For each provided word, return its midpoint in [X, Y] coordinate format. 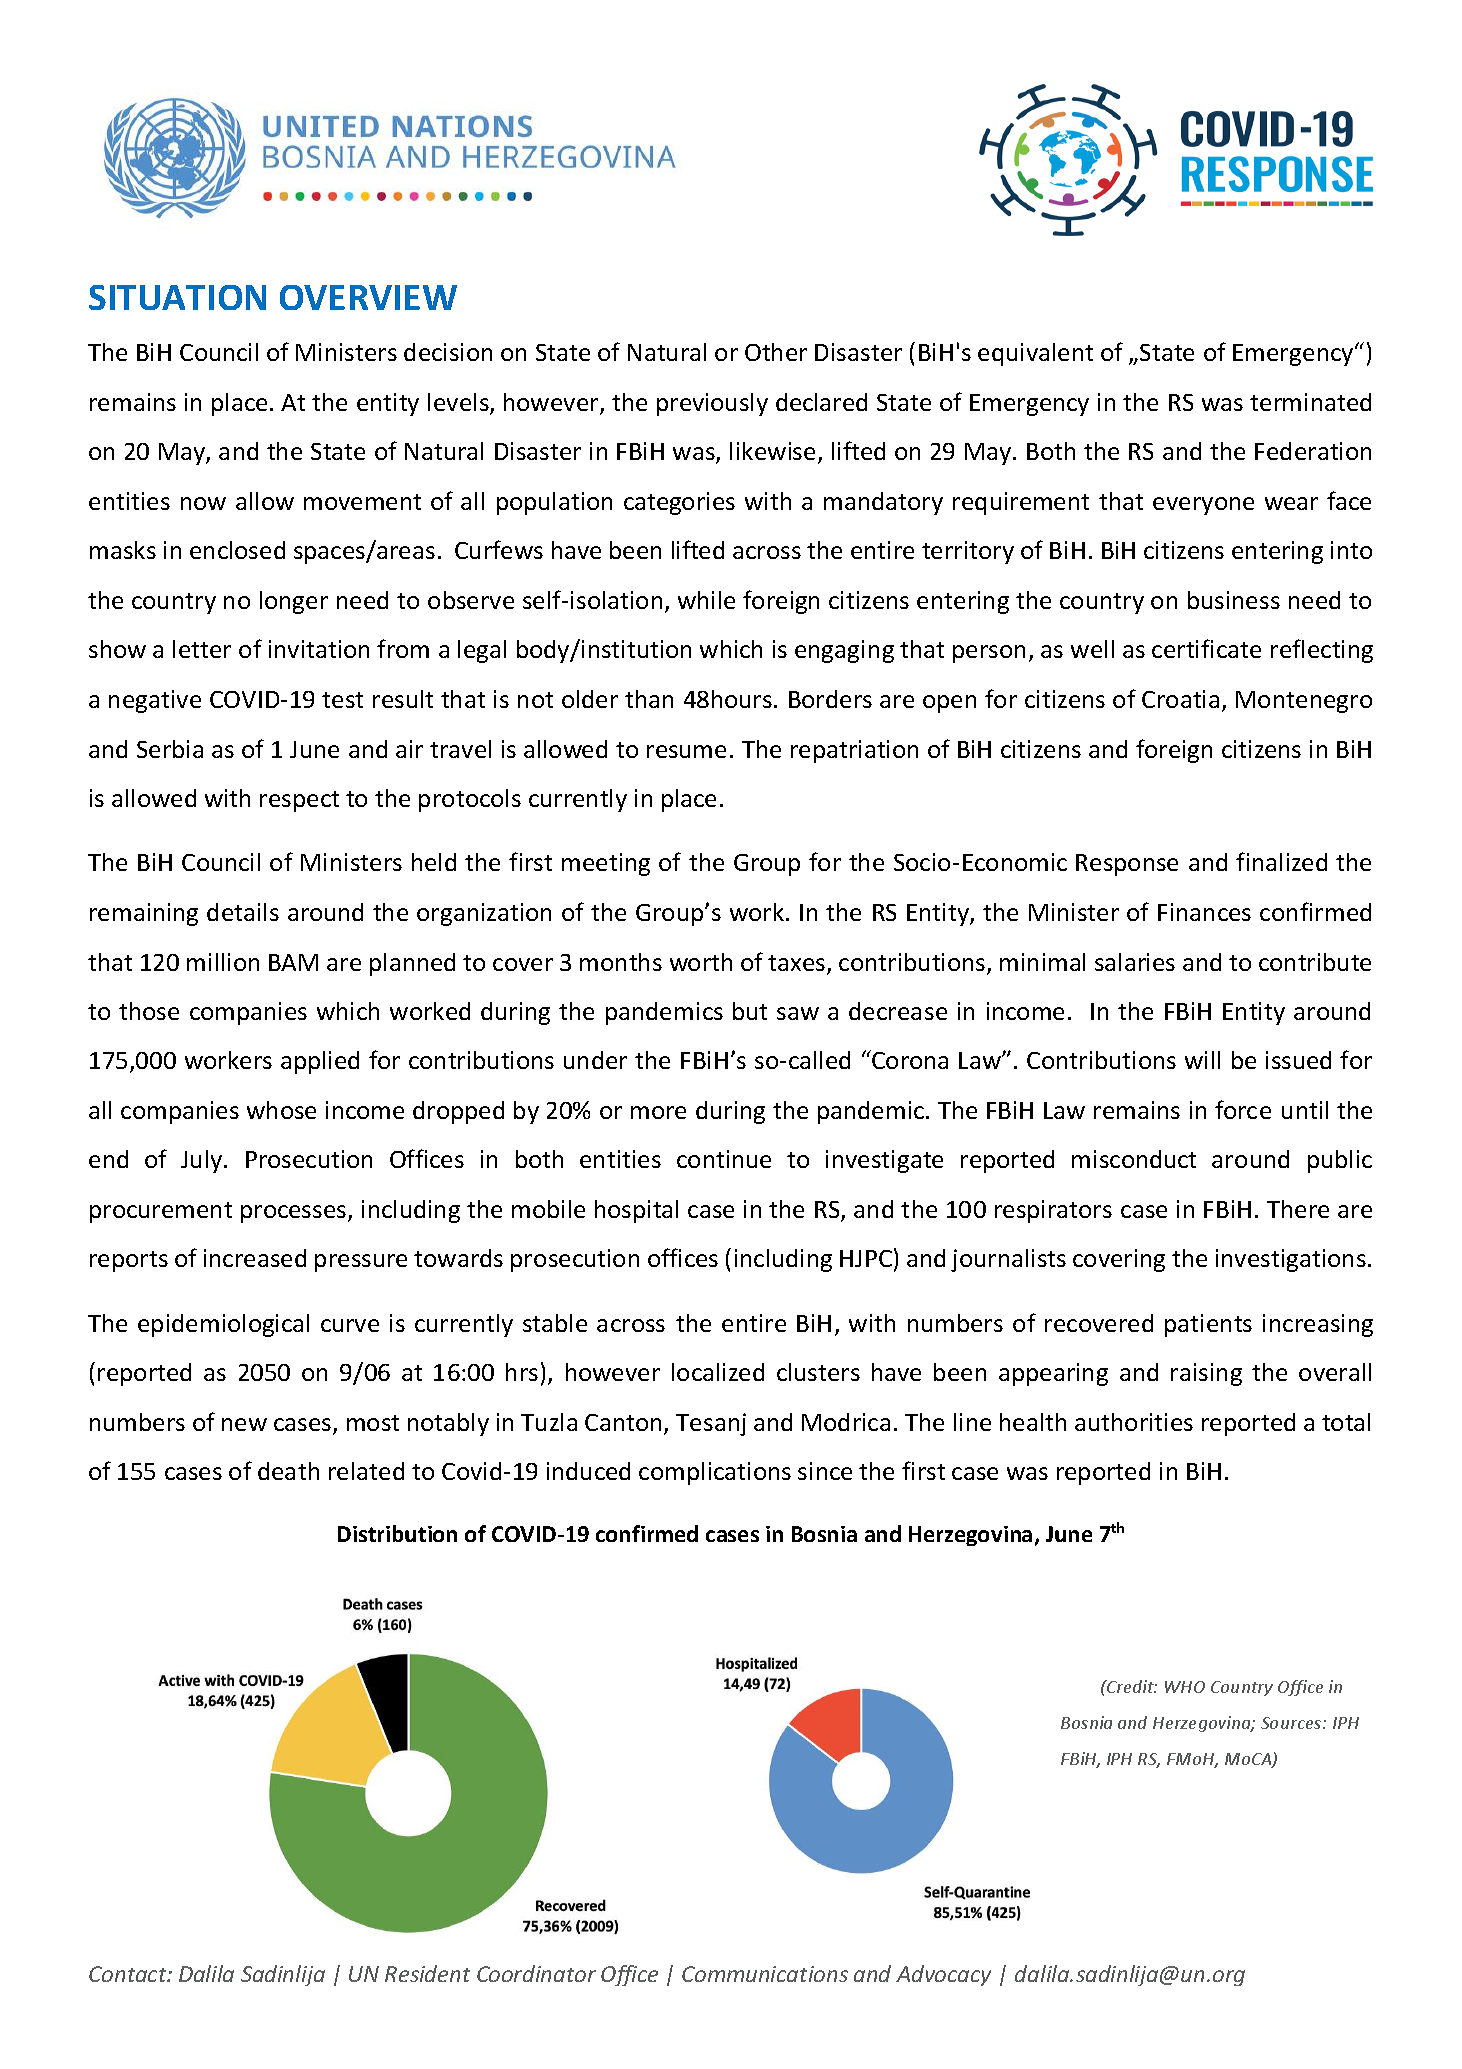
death [288, 1471]
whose [281, 1110]
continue [724, 1159]
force [1243, 1109]
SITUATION [177, 297]
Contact [129, 1974]
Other [776, 352]
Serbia [170, 749]
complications [715, 1473]
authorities [1134, 1422]
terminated [1310, 402]
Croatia [1180, 699]
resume [686, 751]
